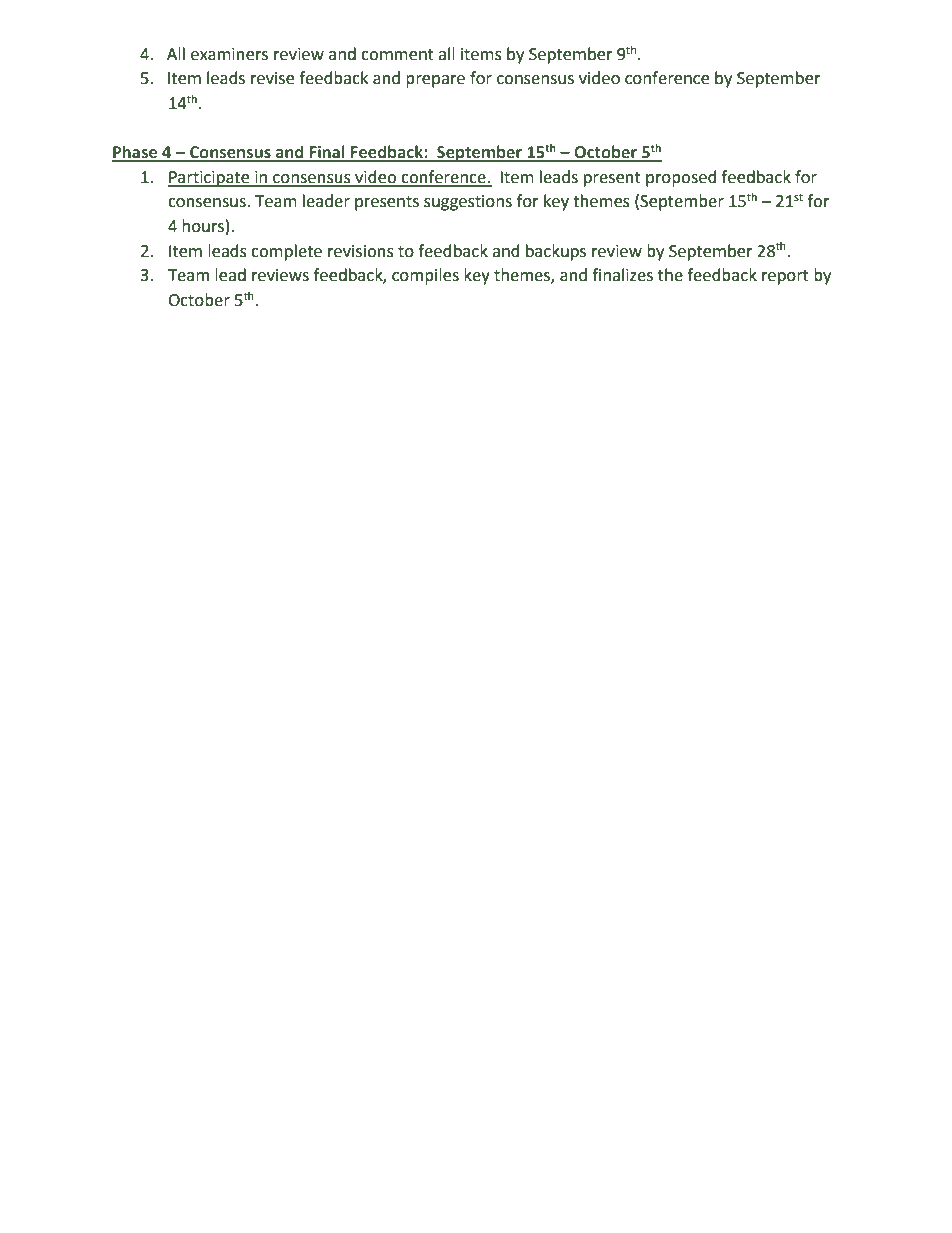 The height and width of the screenshot is (1233, 952). What do you see at coordinates (286, 252) in the screenshot?
I see `complete` at bounding box center [286, 252].
